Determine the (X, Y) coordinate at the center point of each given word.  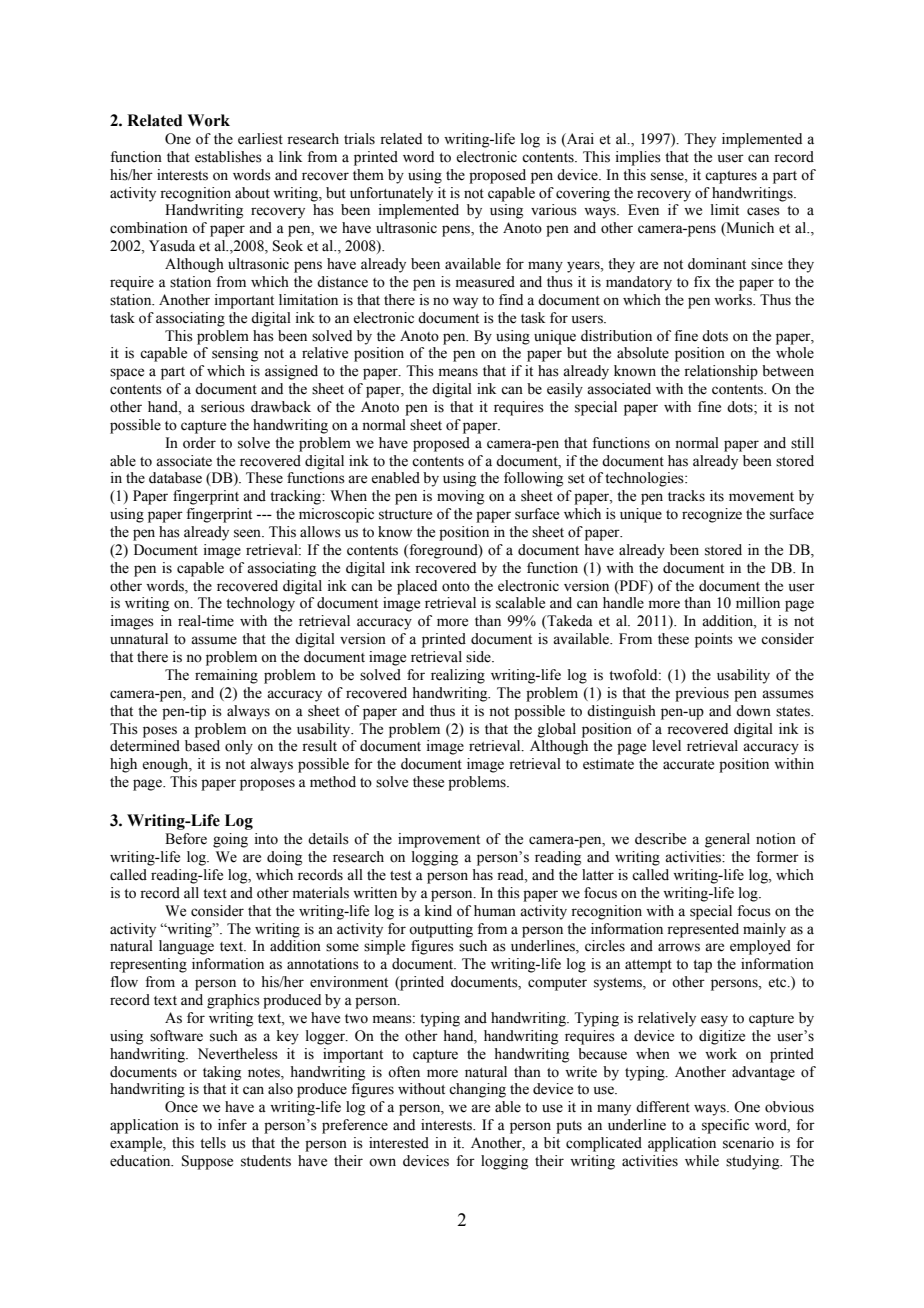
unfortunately (391, 194)
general (727, 840)
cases (763, 211)
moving (460, 497)
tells (213, 1143)
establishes (228, 157)
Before (186, 839)
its (717, 496)
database (175, 478)
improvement (439, 840)
